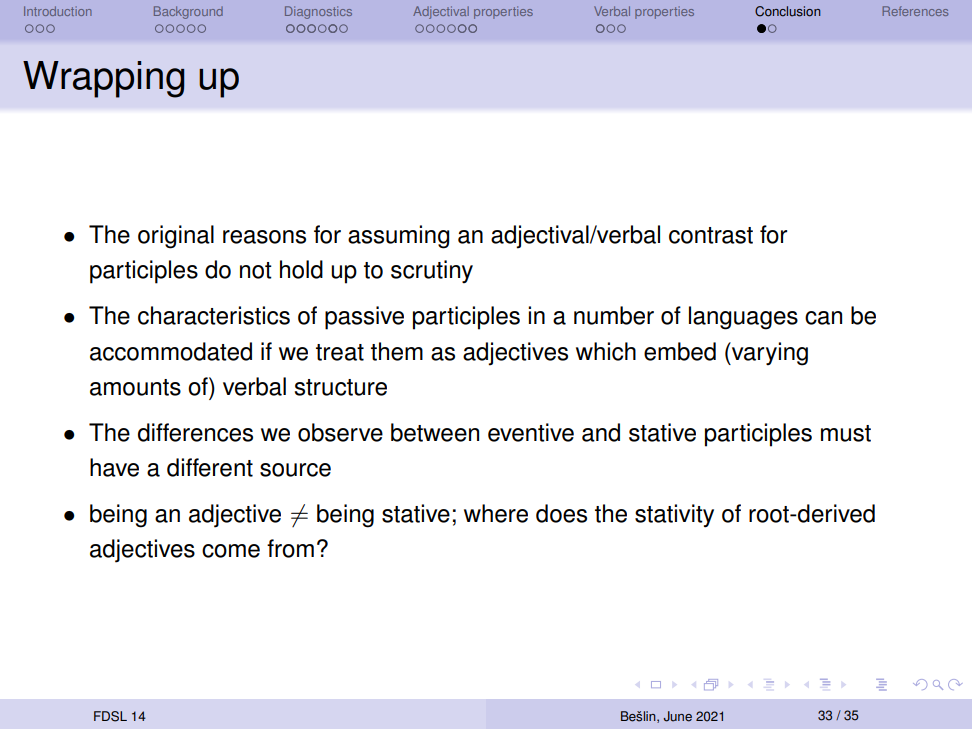 The image size is (972, 729). Describe the element at coordinates (188, 12) in the image. I see `Background` at that location.
